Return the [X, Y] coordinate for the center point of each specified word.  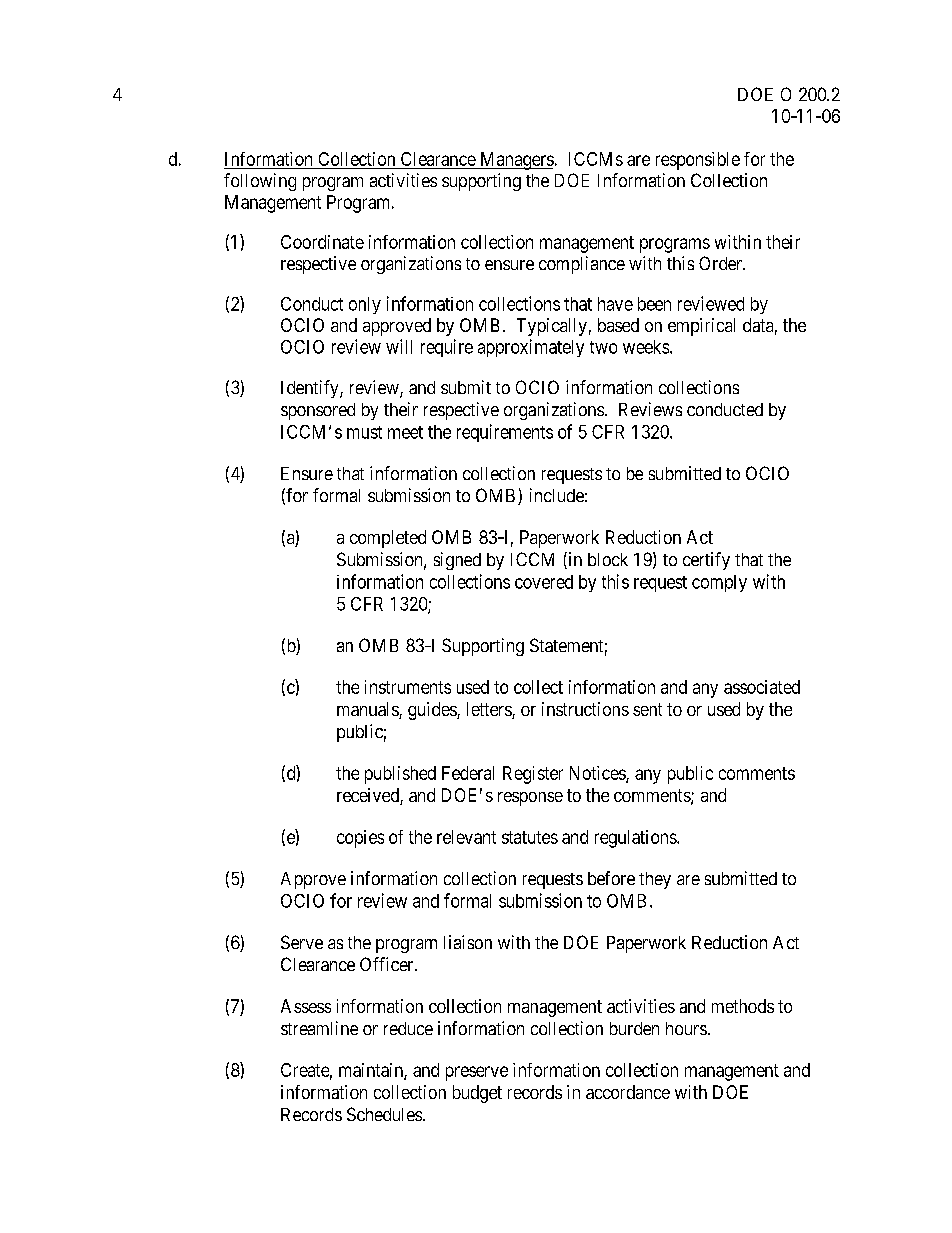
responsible [698, 161]
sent [647, 709]
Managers [515, 161]
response [530, 799]
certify [706, 561]
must [364, 432]
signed [457, 561]
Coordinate [322, 242]
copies [360, 839]
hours [686, 1028]
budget [477, 1094]
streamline [319, 1028]
